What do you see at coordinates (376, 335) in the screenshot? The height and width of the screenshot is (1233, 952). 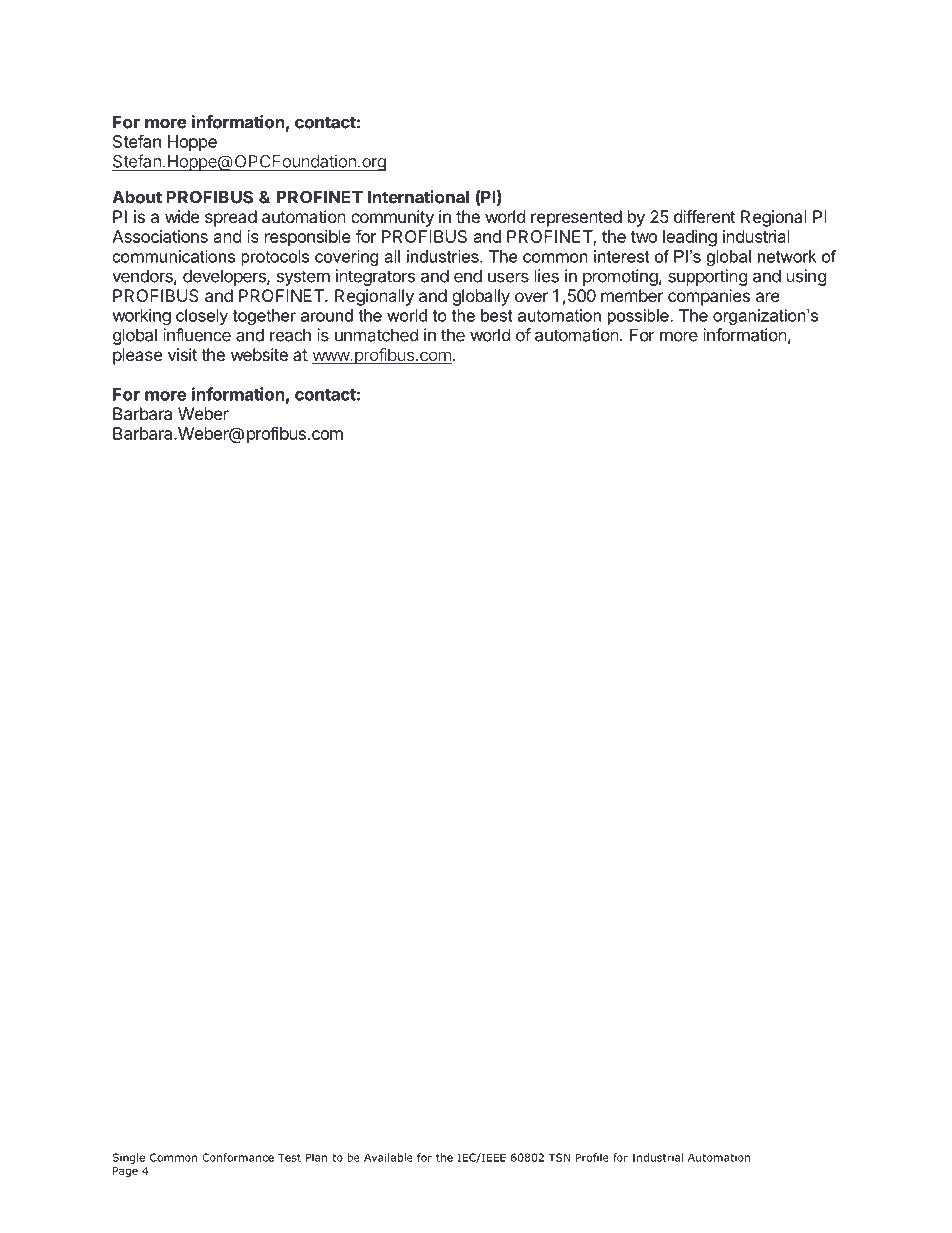 I see `unmatched` at bounding box center [376, 335].
